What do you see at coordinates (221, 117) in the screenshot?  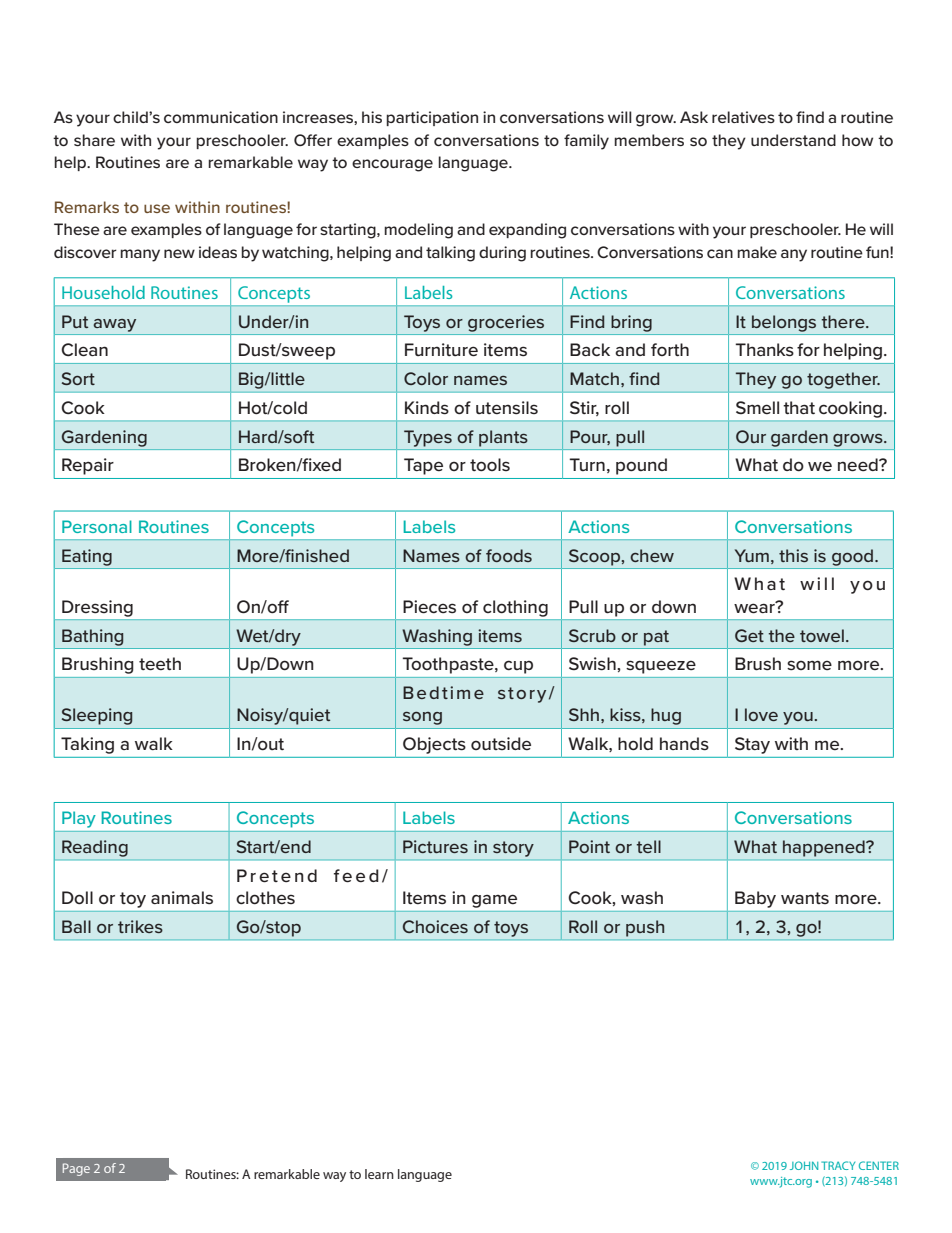 I see `communication` at bounding box center [221, 117].
